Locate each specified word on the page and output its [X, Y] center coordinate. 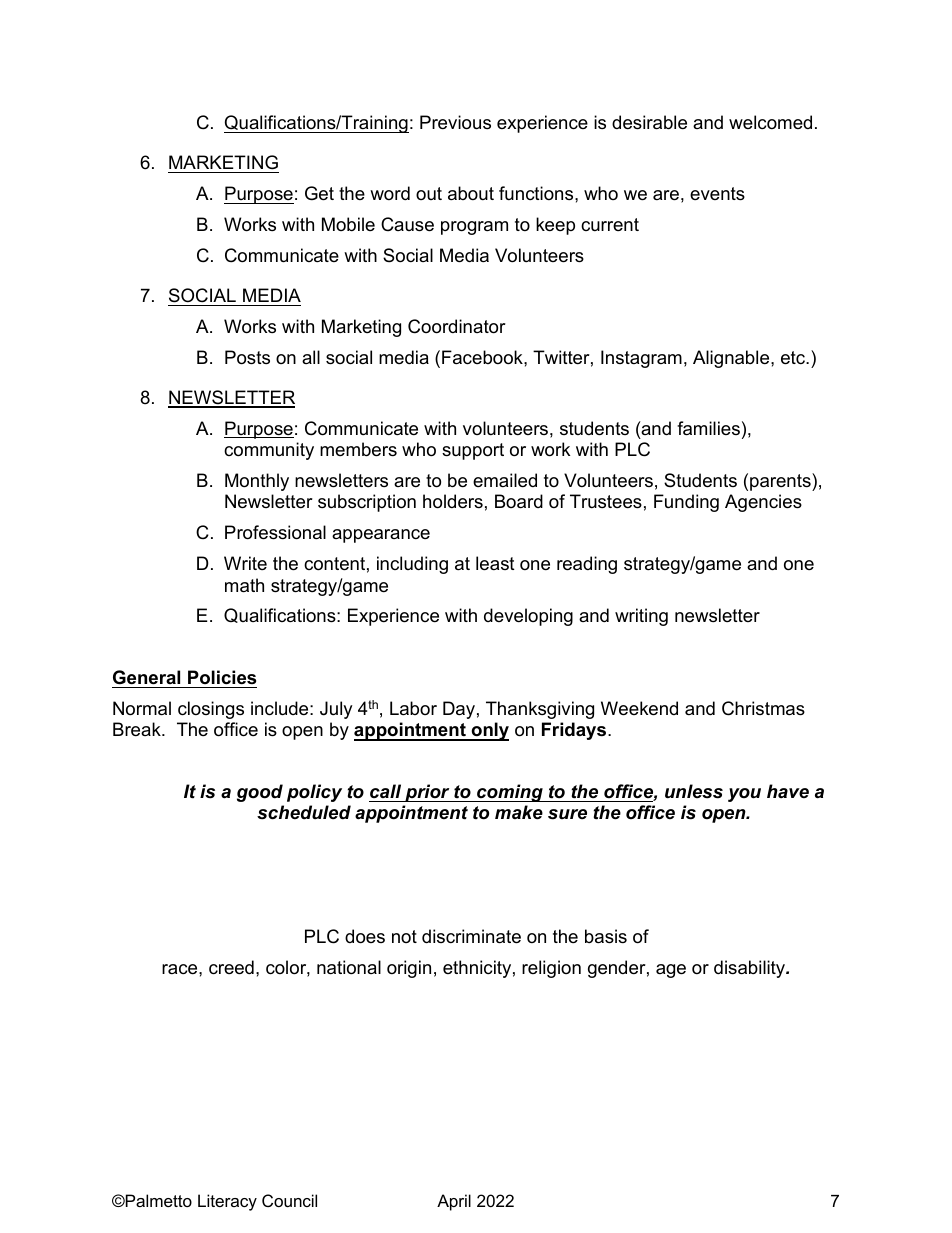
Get [319, 193]
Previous [455, 122]
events [717, 194]
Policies [222, 677]
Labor [413, 708]
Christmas [763, 708]
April [454, 1202]
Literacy [227, 1202]
